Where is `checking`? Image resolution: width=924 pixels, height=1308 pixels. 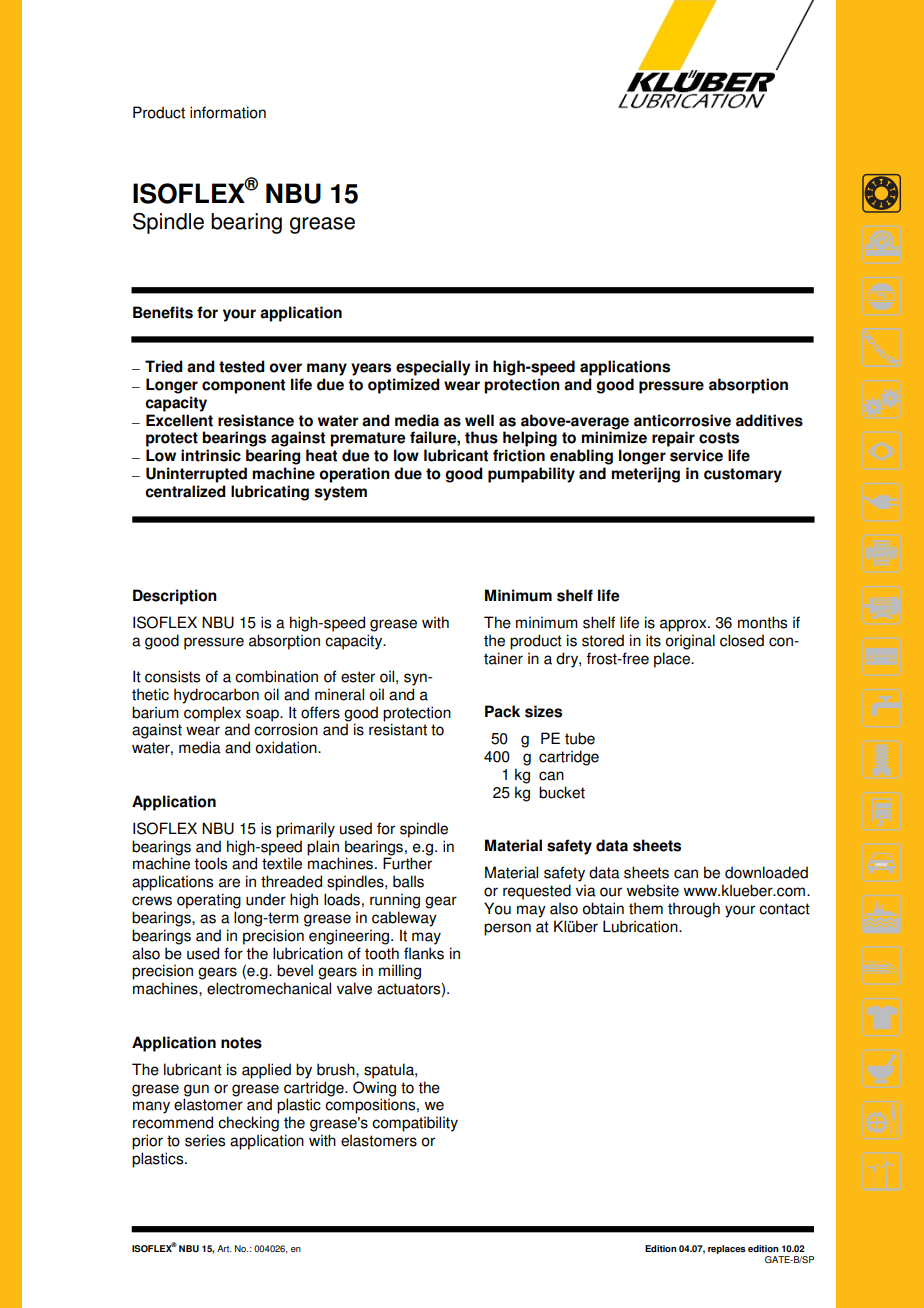 checking is located at coordinates (248, 1124).
